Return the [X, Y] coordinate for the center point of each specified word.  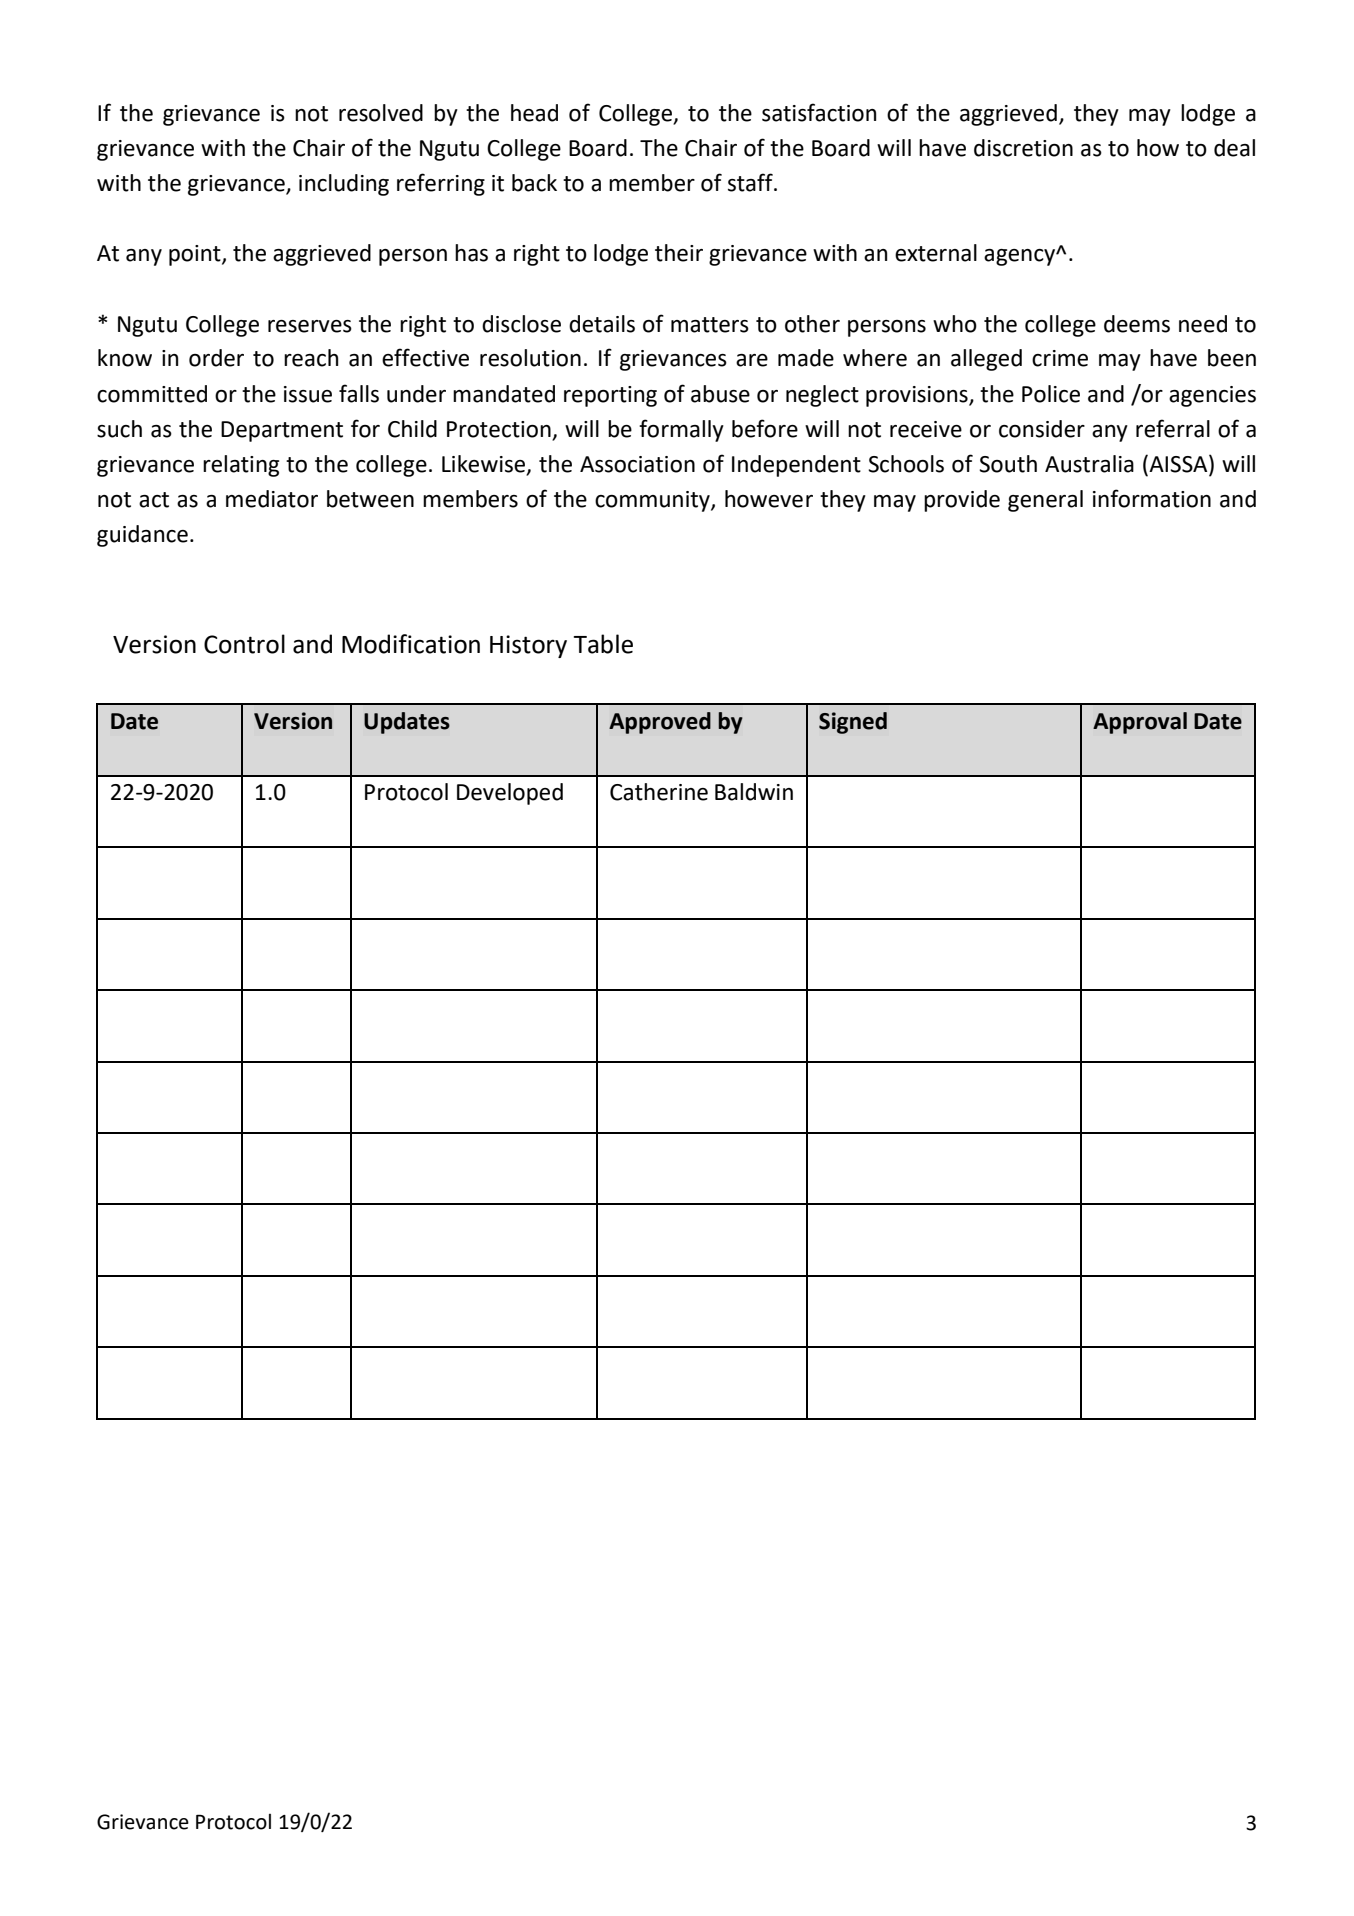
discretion [1023, 148]
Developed [510, 794]
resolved [381, 113]
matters [710, 325]
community [653, 501]
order [216, 358]
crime [1060, 358]
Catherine [659, 792]
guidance [142, 536]
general [1045, 501]
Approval [1140, 723]
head [534, 113]
